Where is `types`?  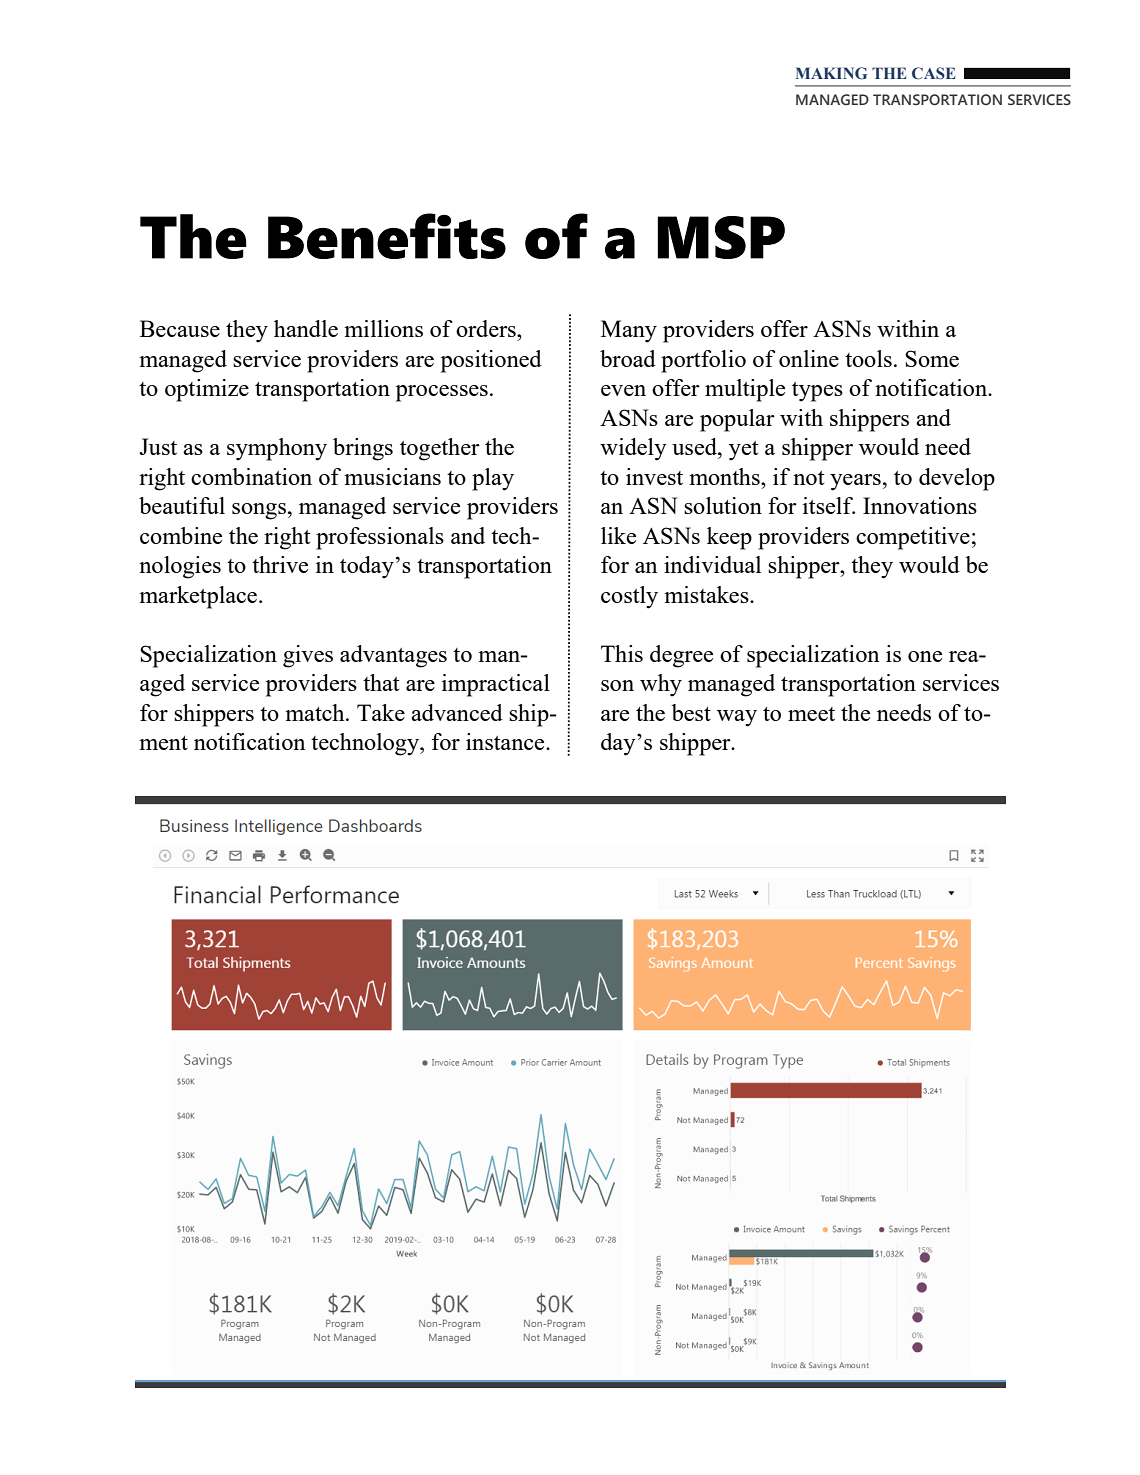
types is located at coordinates (817, 392).
